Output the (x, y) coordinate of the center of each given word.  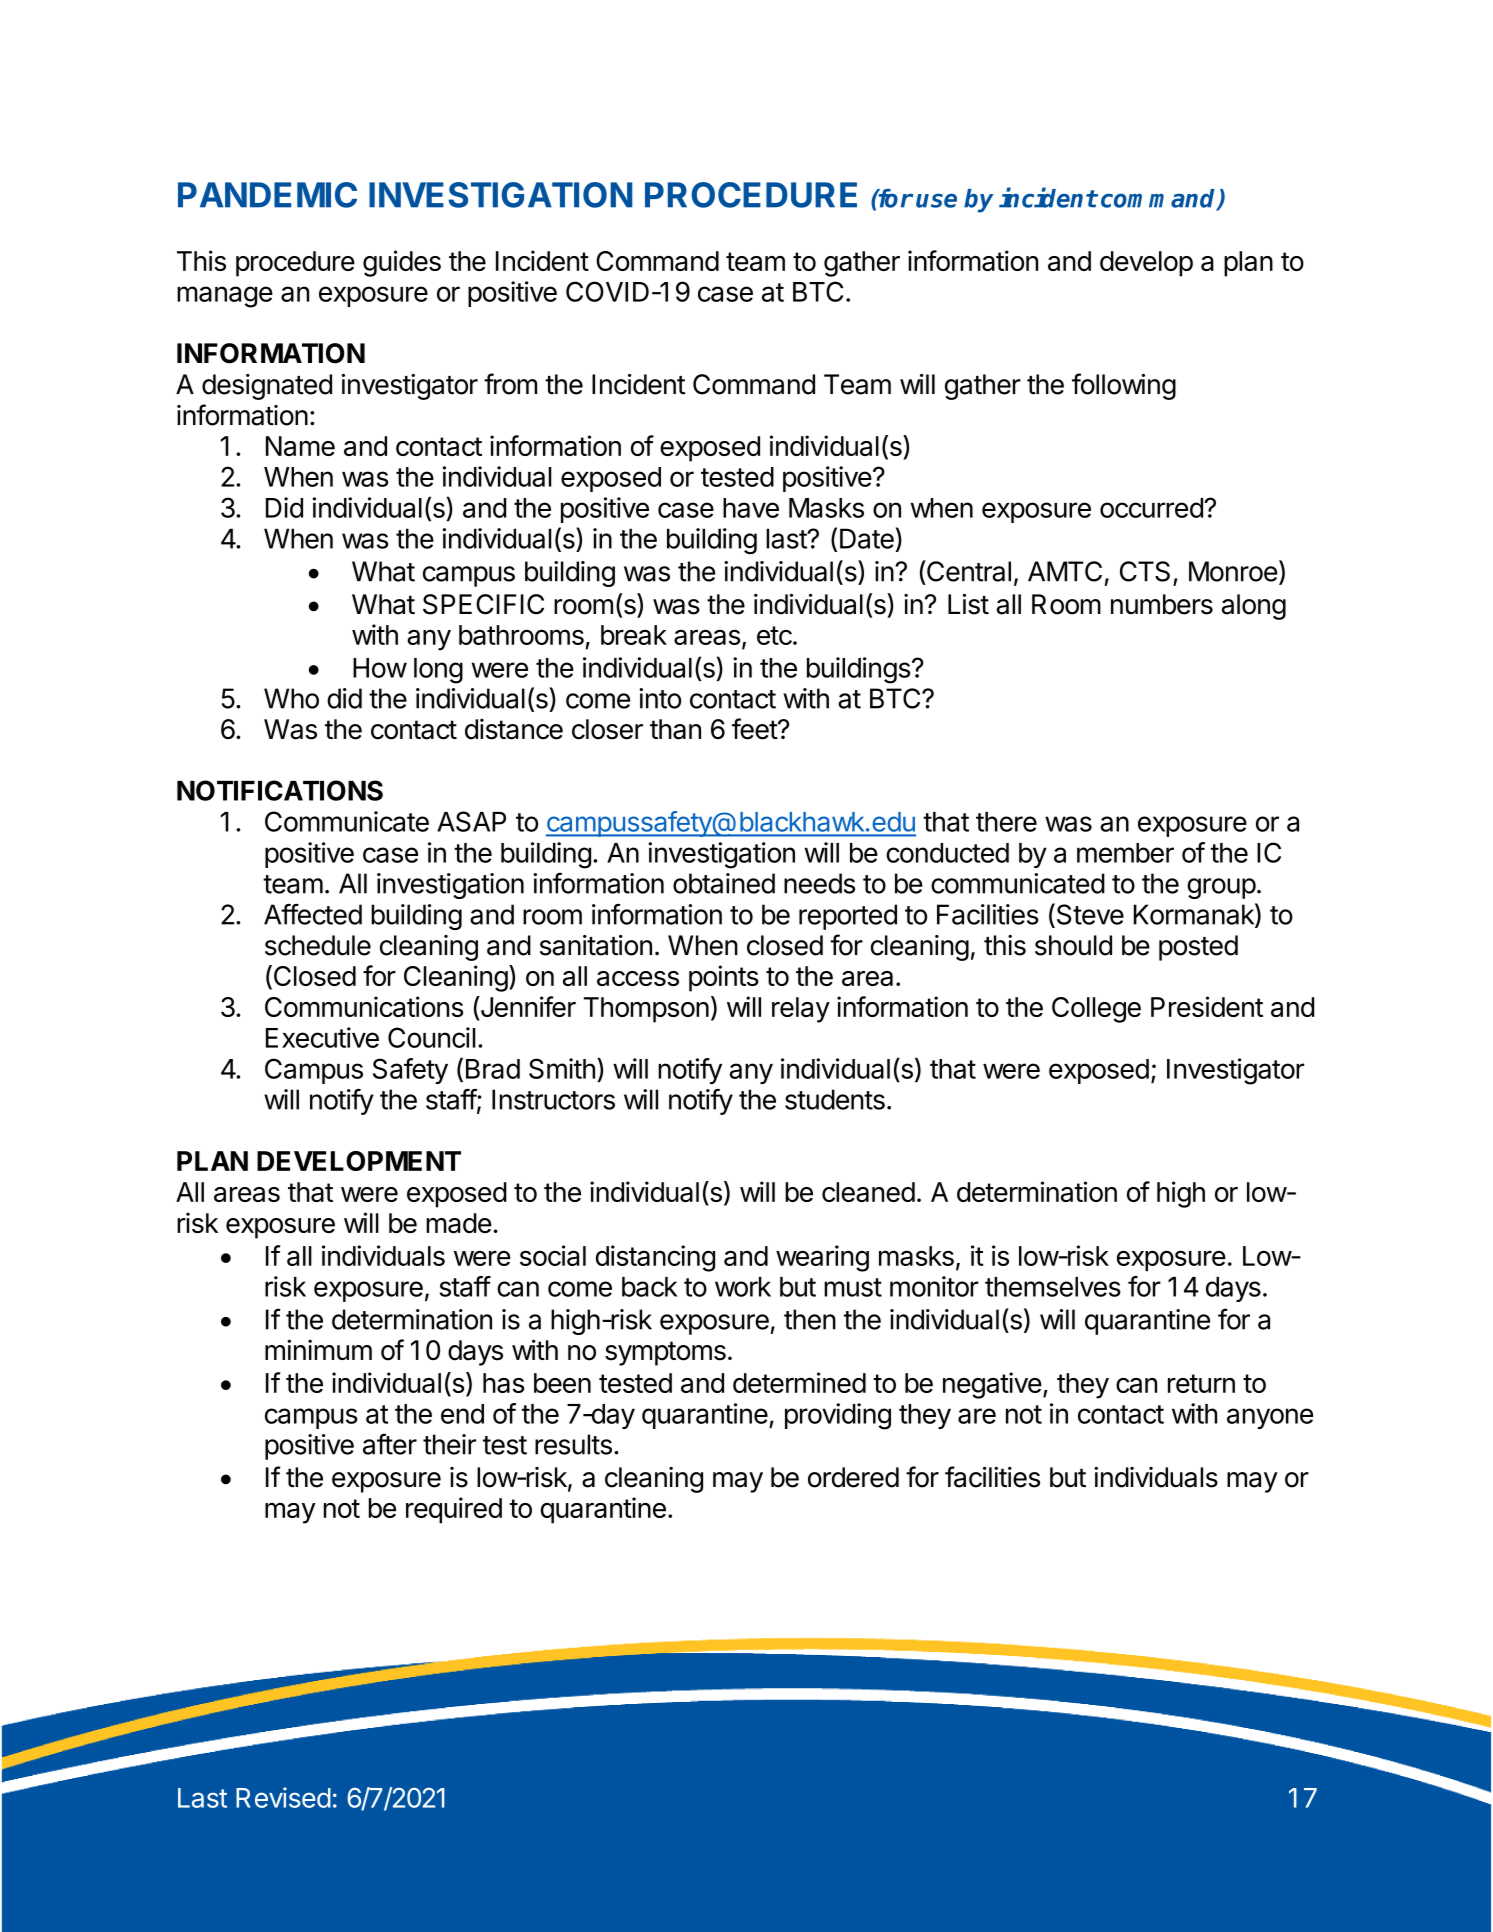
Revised (283, 1797)
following (1124, 386)
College (1096, 1010)
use (936, 200)
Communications (364, 1006)
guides (402, 263)
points (724, 978)
